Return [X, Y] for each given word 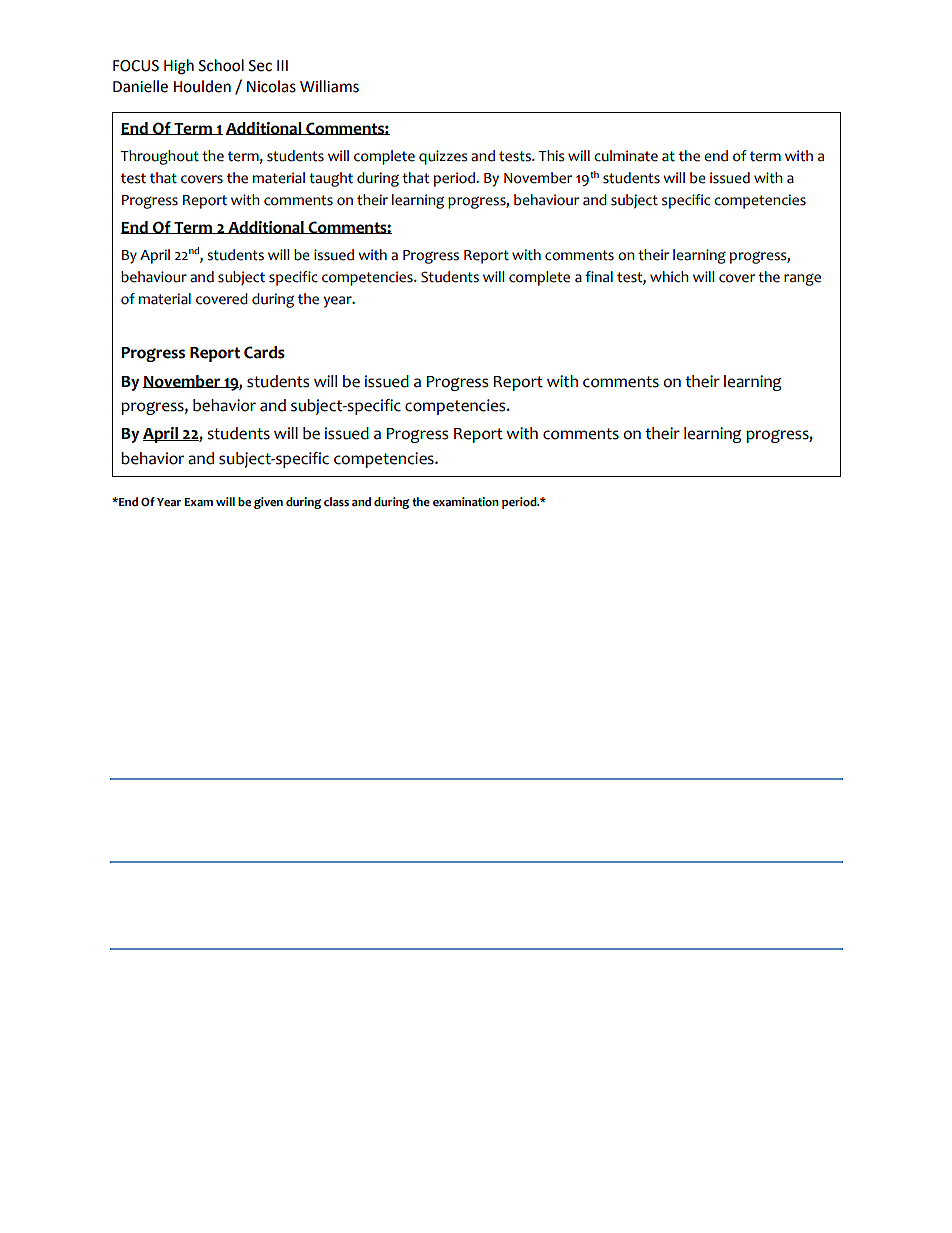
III [282, 65]
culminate [626, 156]
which [669, 277]
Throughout [159, 157]
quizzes [443, 157]
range [802, 279]
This [551, 156]
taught [331, 179]
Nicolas [271, 86]
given [268, 503]
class [336, 502]
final [599, 277]
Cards [264, 352]
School [221, 65]
